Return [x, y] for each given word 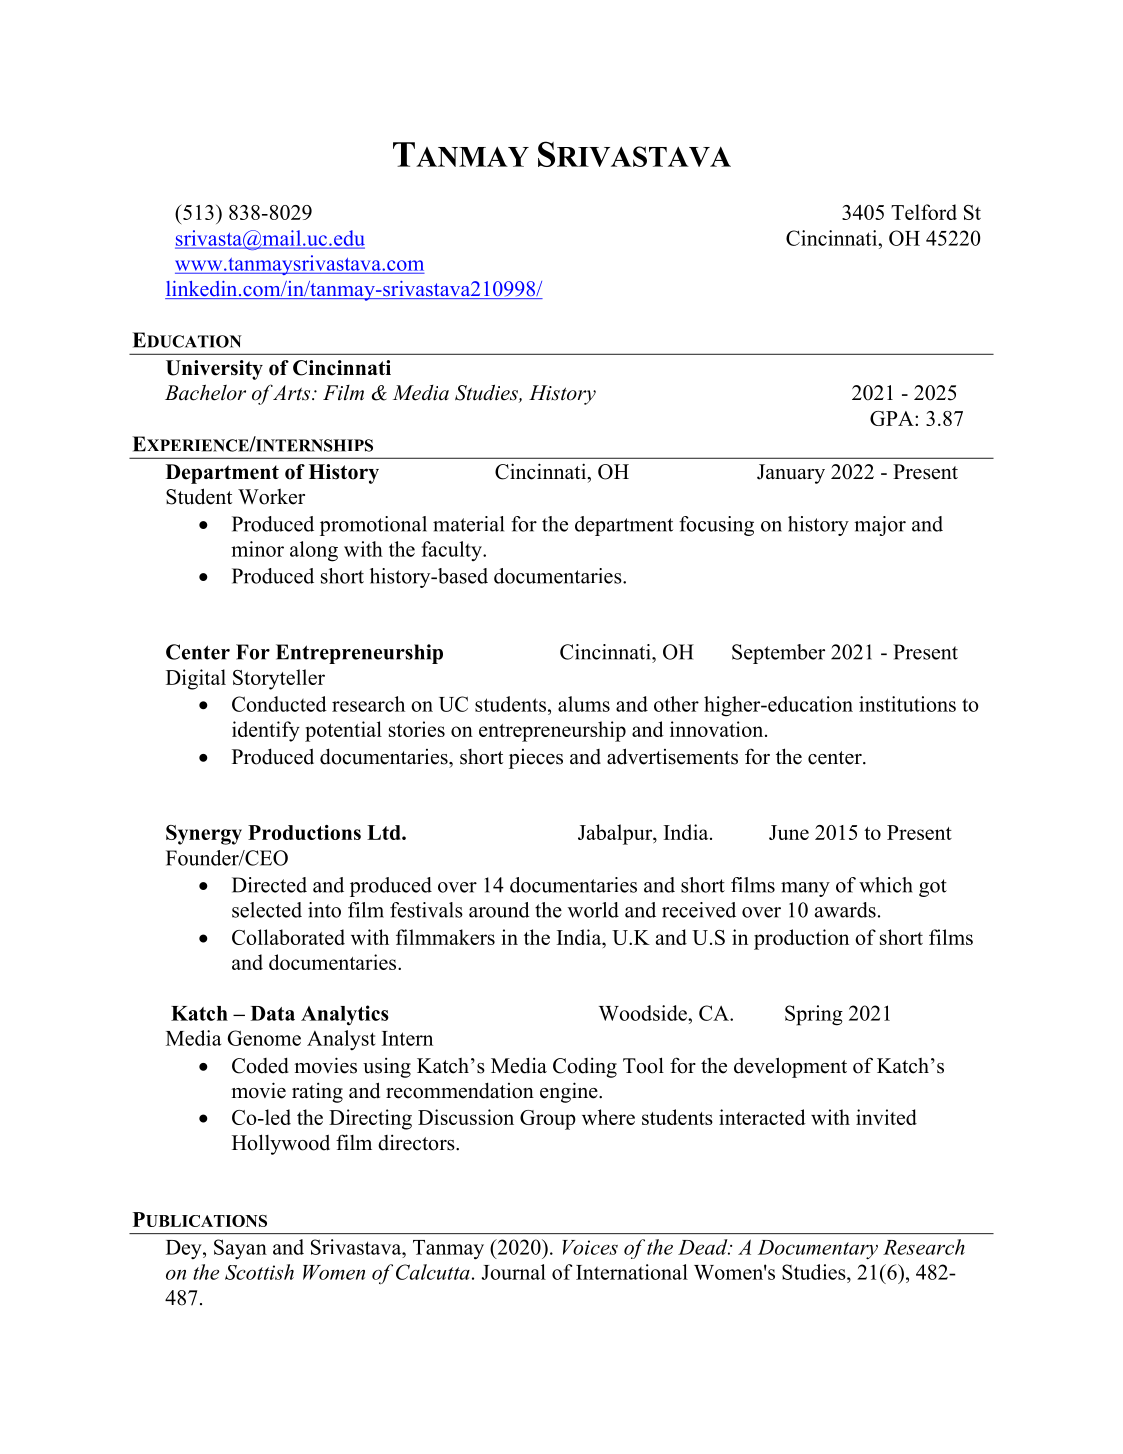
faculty [453, 551]
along [314, 551]
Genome [264, 1038]
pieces [536, 759]
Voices [590, 1247]
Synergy [204, 835]
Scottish [259, 1272]
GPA [893, 418]
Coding [585, 1068]
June [789, 832]
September [778, 654]
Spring [814, 1015]
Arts [292, 393]
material [468, 524]
